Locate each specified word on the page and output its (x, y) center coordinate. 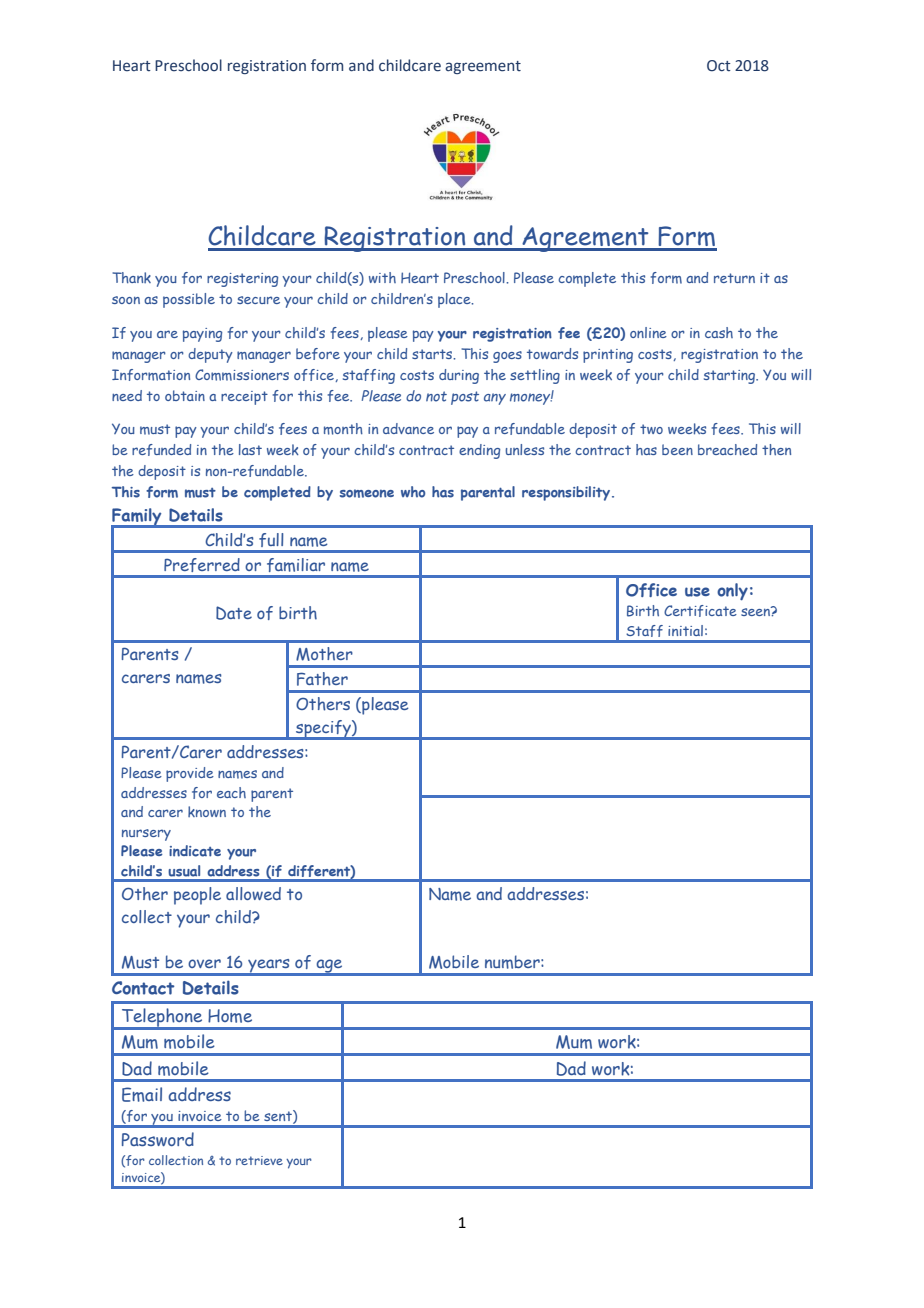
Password (158, 1139)
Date (234, 613)
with (382, 277)
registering (242, 280)
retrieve (259, 1160)
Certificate (700, 611)
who (413, 492)
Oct (719, 66)
